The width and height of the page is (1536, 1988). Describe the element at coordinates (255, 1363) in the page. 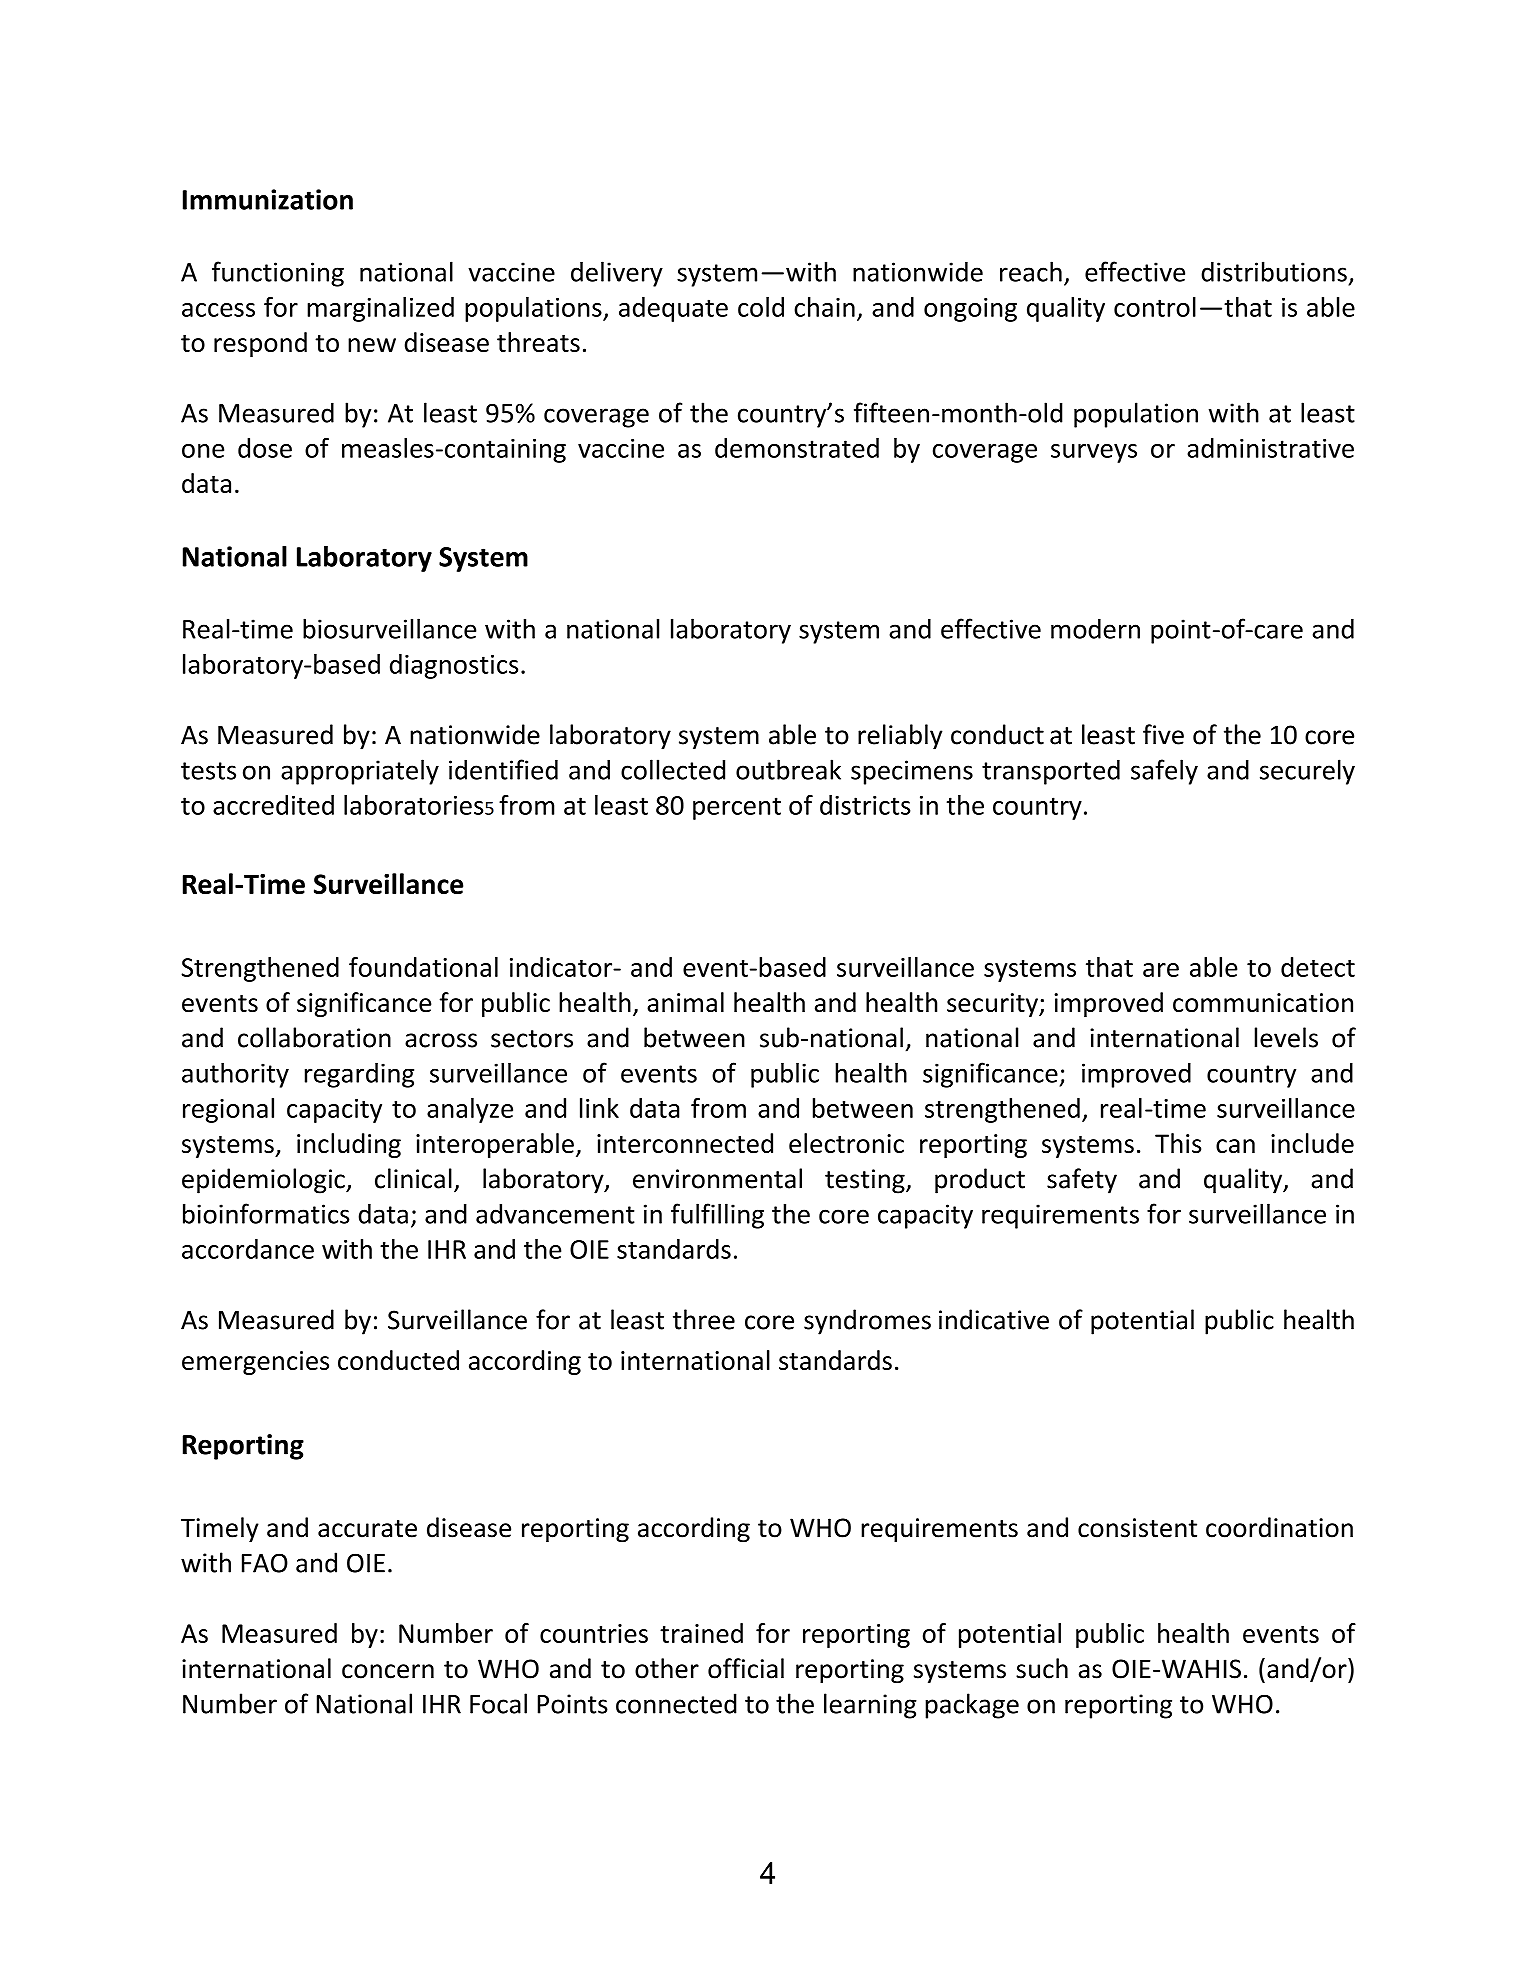

I see `emergencies` at that location.
